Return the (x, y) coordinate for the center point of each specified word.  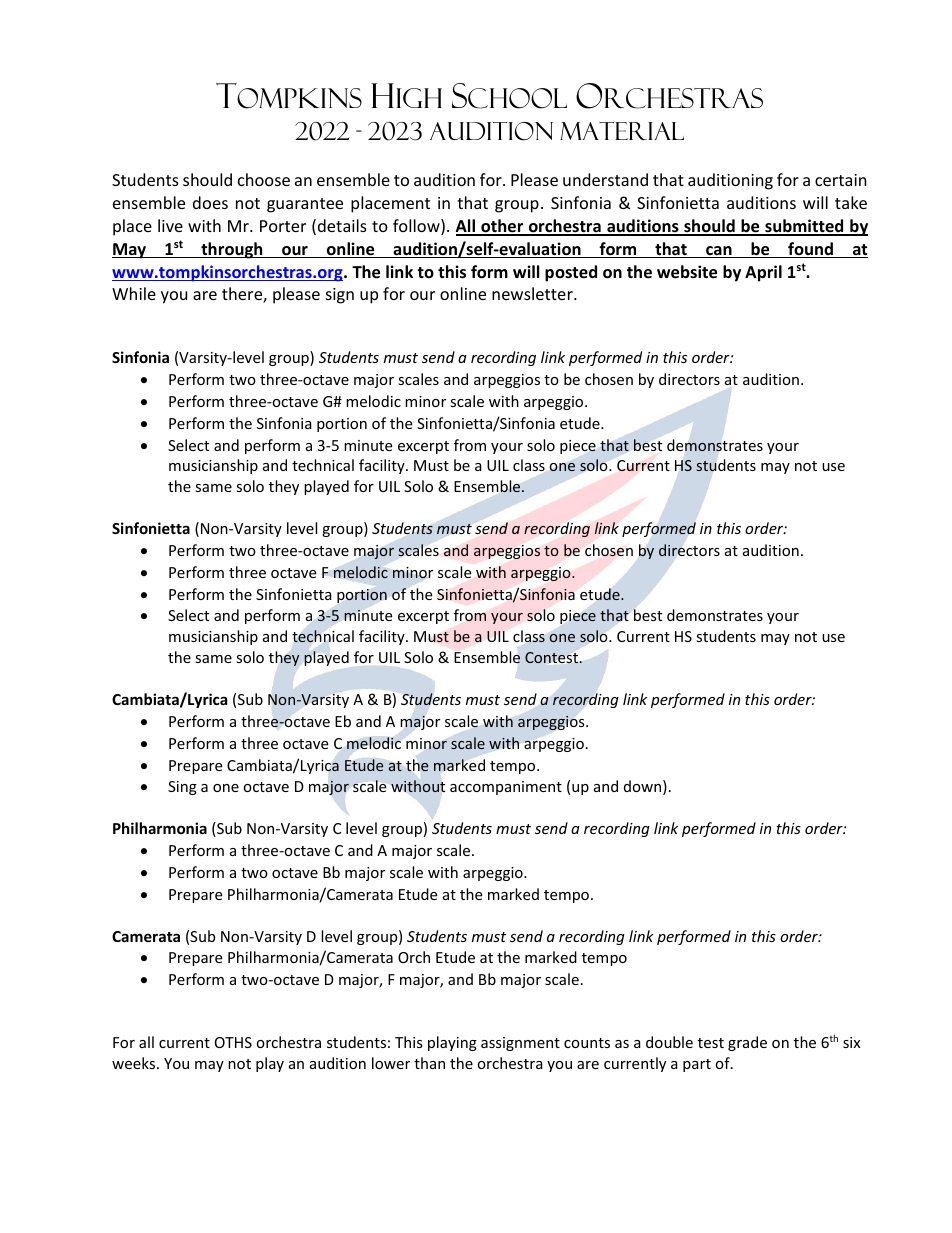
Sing (182, 788)
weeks (135, 1063)
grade (747, 1043)
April (763, 273)
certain (841, 180)
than (429, 1063)
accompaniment (506, 788)
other (502, 227)
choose (264, 179)
